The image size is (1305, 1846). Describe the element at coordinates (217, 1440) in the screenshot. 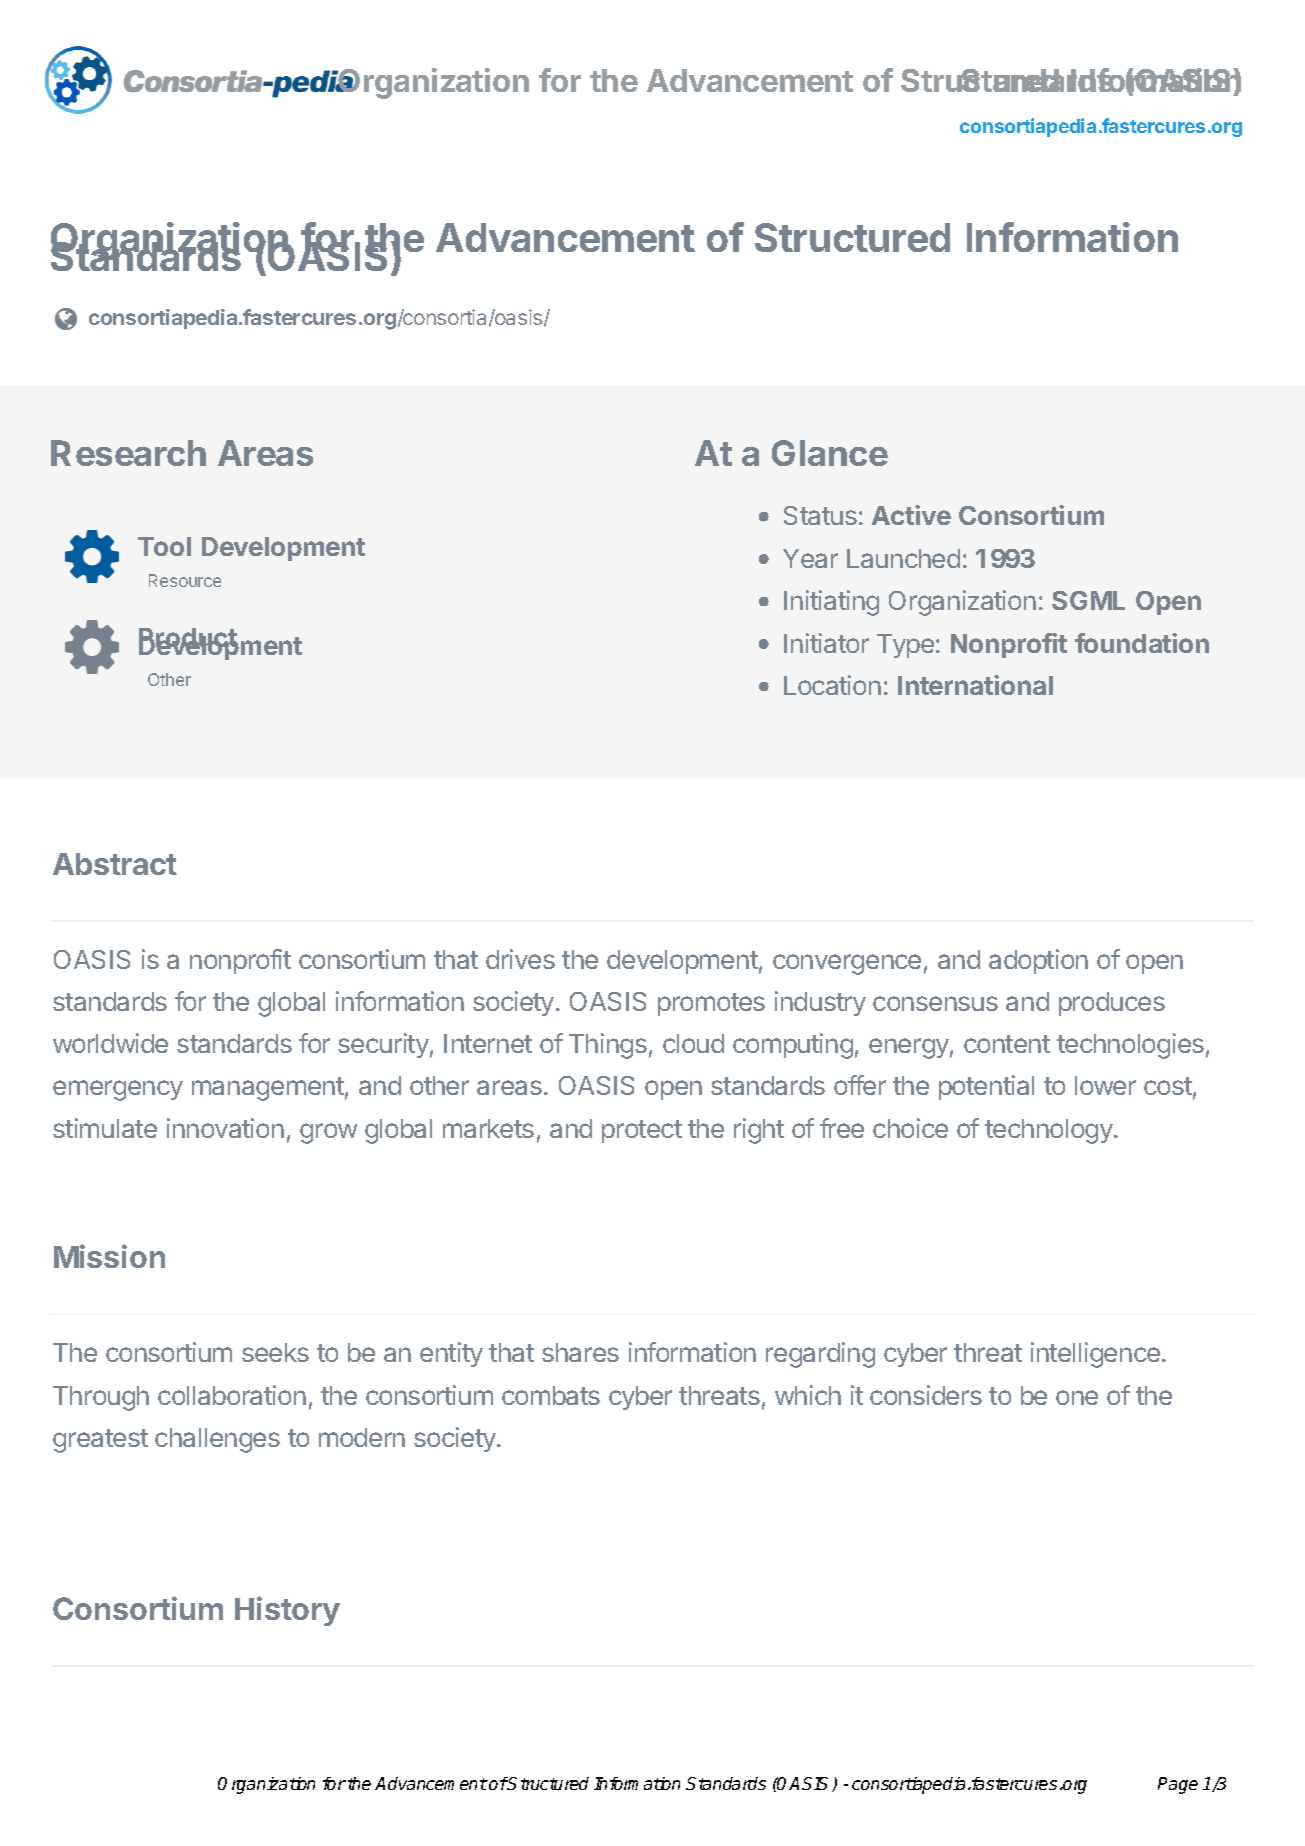

I see `challenges` at that location.
